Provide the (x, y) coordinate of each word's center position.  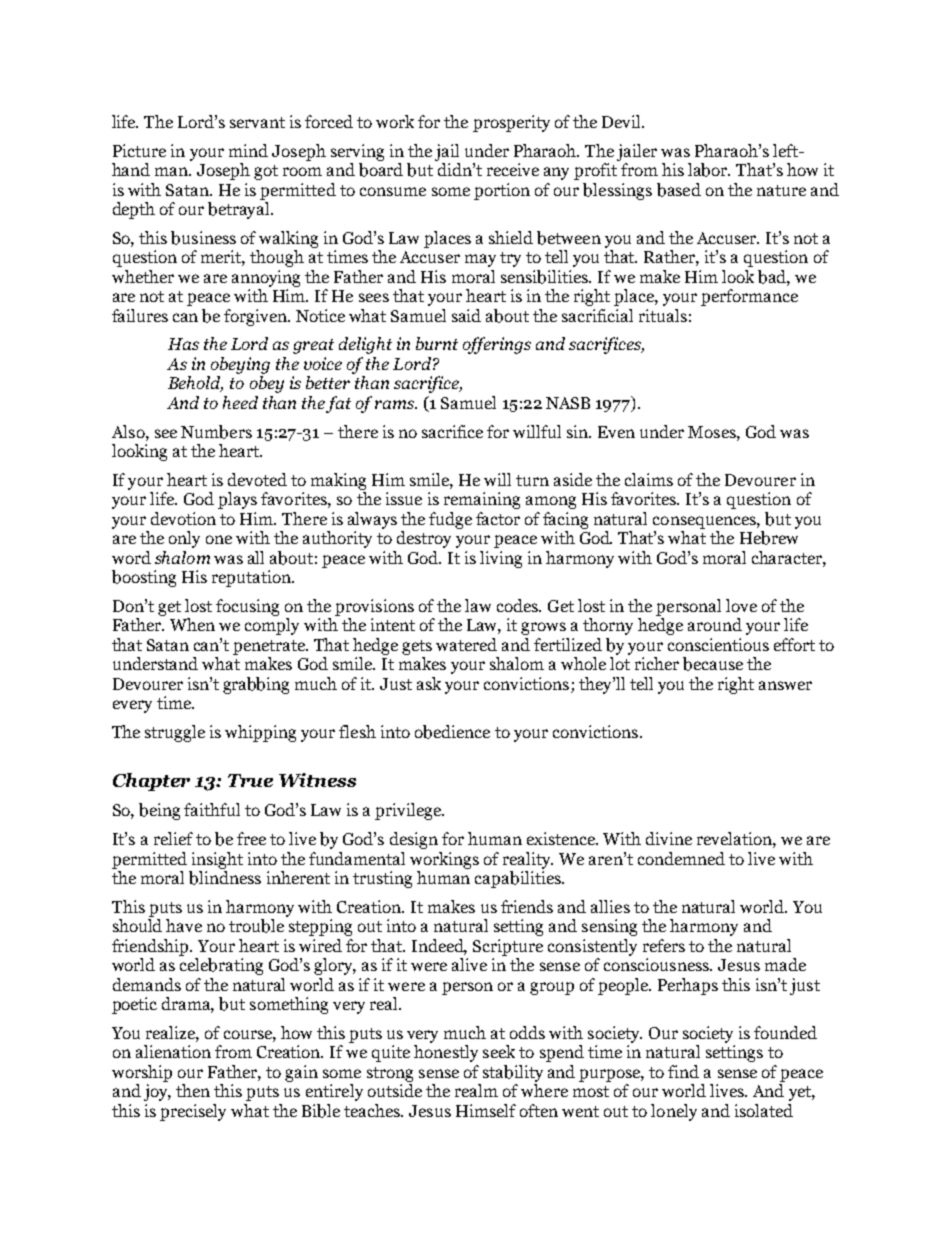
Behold (195, 384)
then (193, 1090)
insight (217, 860)
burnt (437, 343)
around (715, 624)
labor (709, 170)
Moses (713, 432)
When (192, 624)
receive (513, 169)
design (414, 840)
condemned (681, 858)
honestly (446, 1053)
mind (248, 150)
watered (466, 644)
